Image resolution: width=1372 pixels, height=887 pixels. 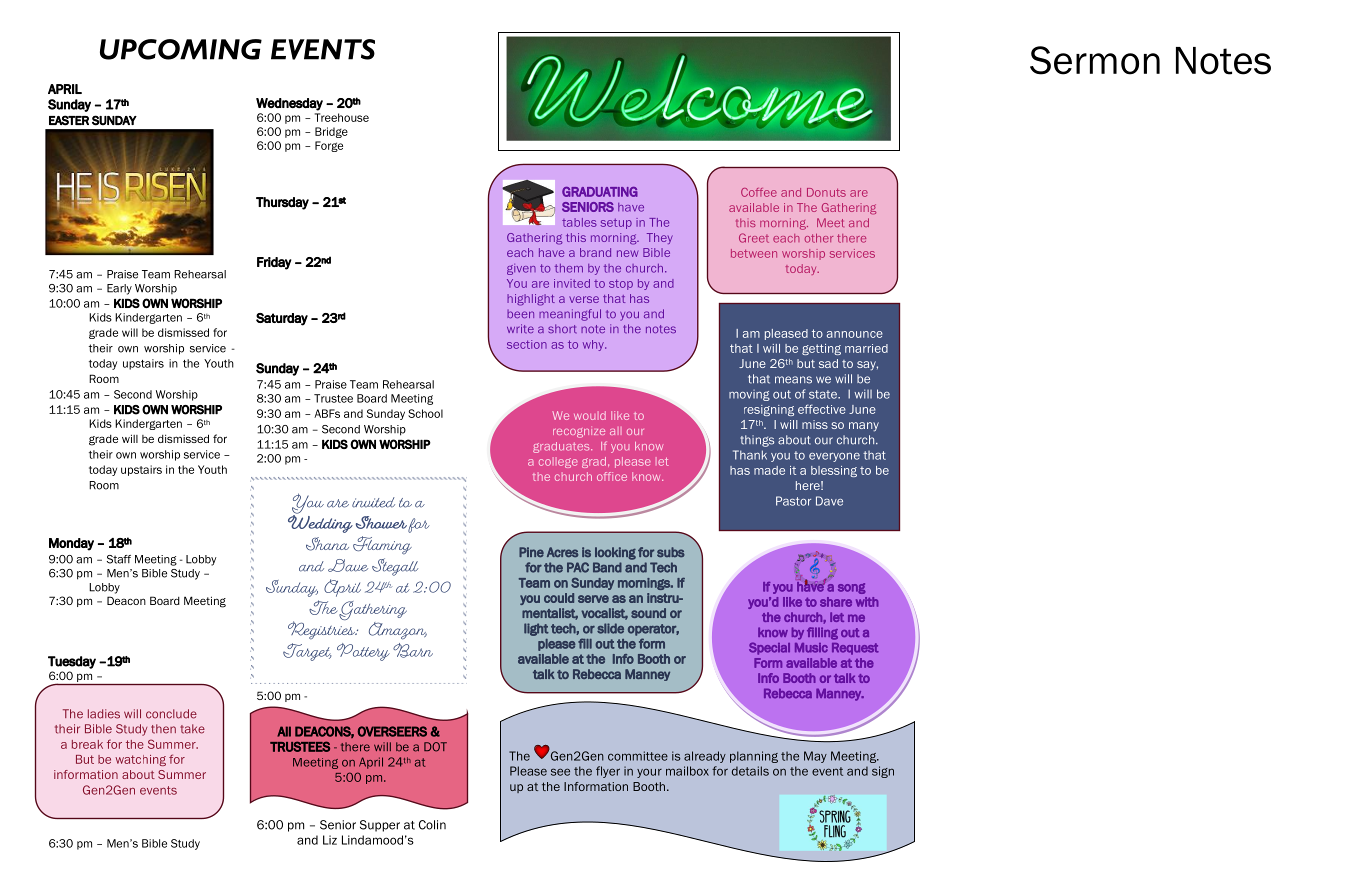 I want to click on Wedding, so click(x=320, y=522).
